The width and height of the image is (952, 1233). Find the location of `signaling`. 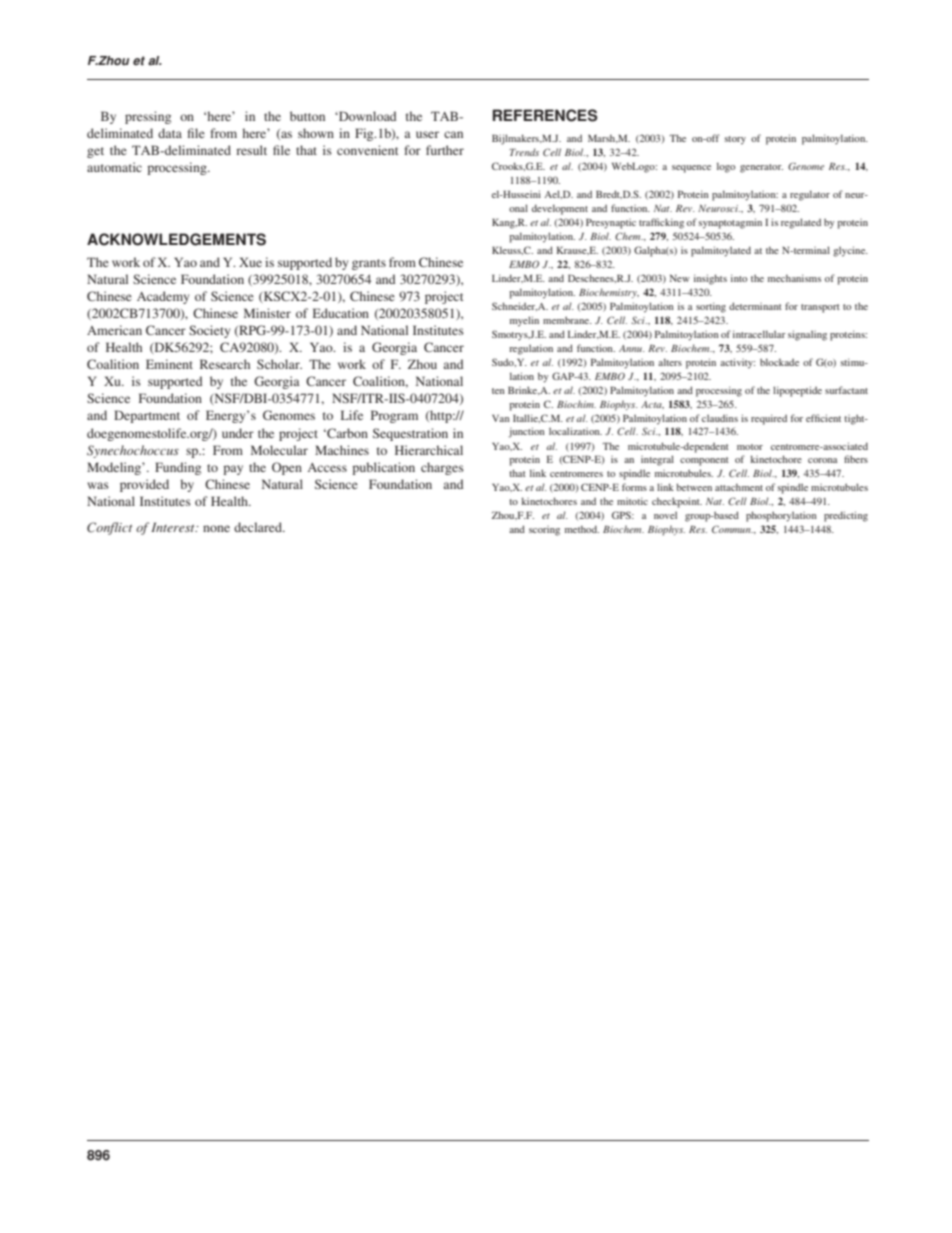

signaling is located at coordinates (807, 335).
